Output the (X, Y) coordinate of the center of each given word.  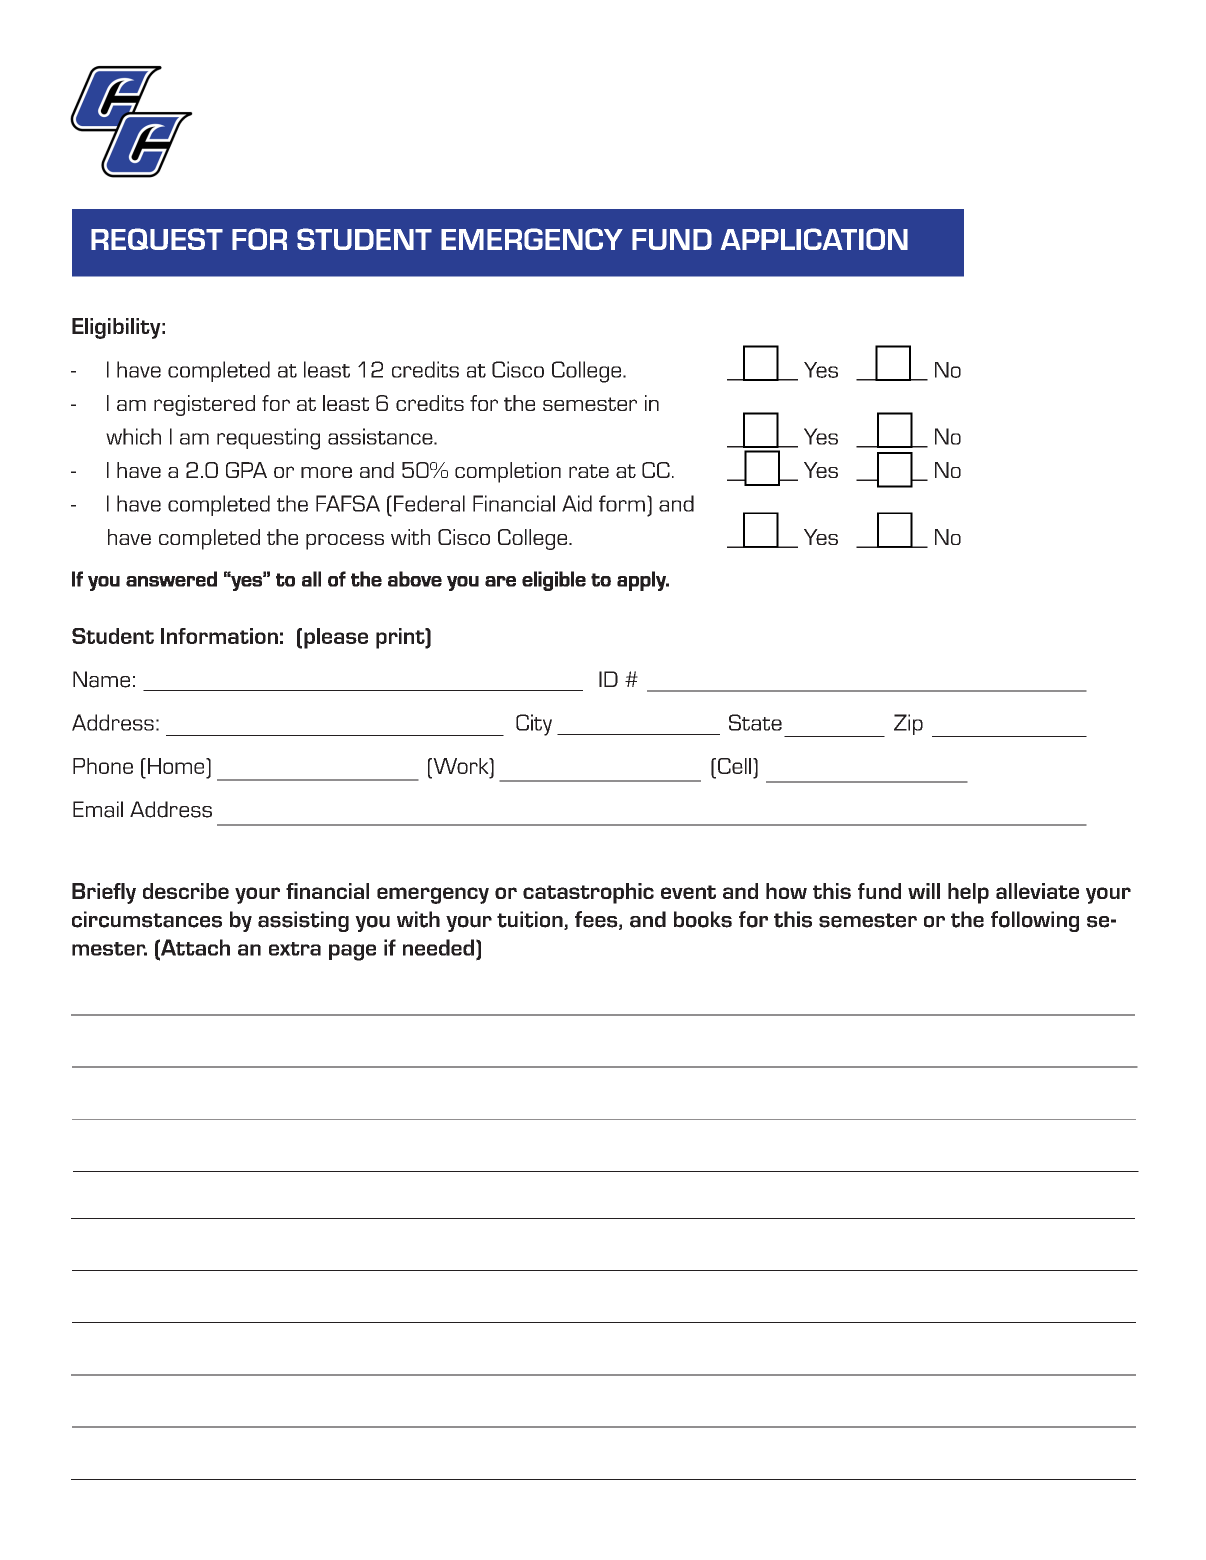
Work (461, 766)
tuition (531, 920)
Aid (577, 503)
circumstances (147, 919)
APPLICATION (814, 239)
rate (589, 471)
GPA (246, 470)
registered (204, 405)
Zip (908, 724)
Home (177, 766)
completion (508, 472)
